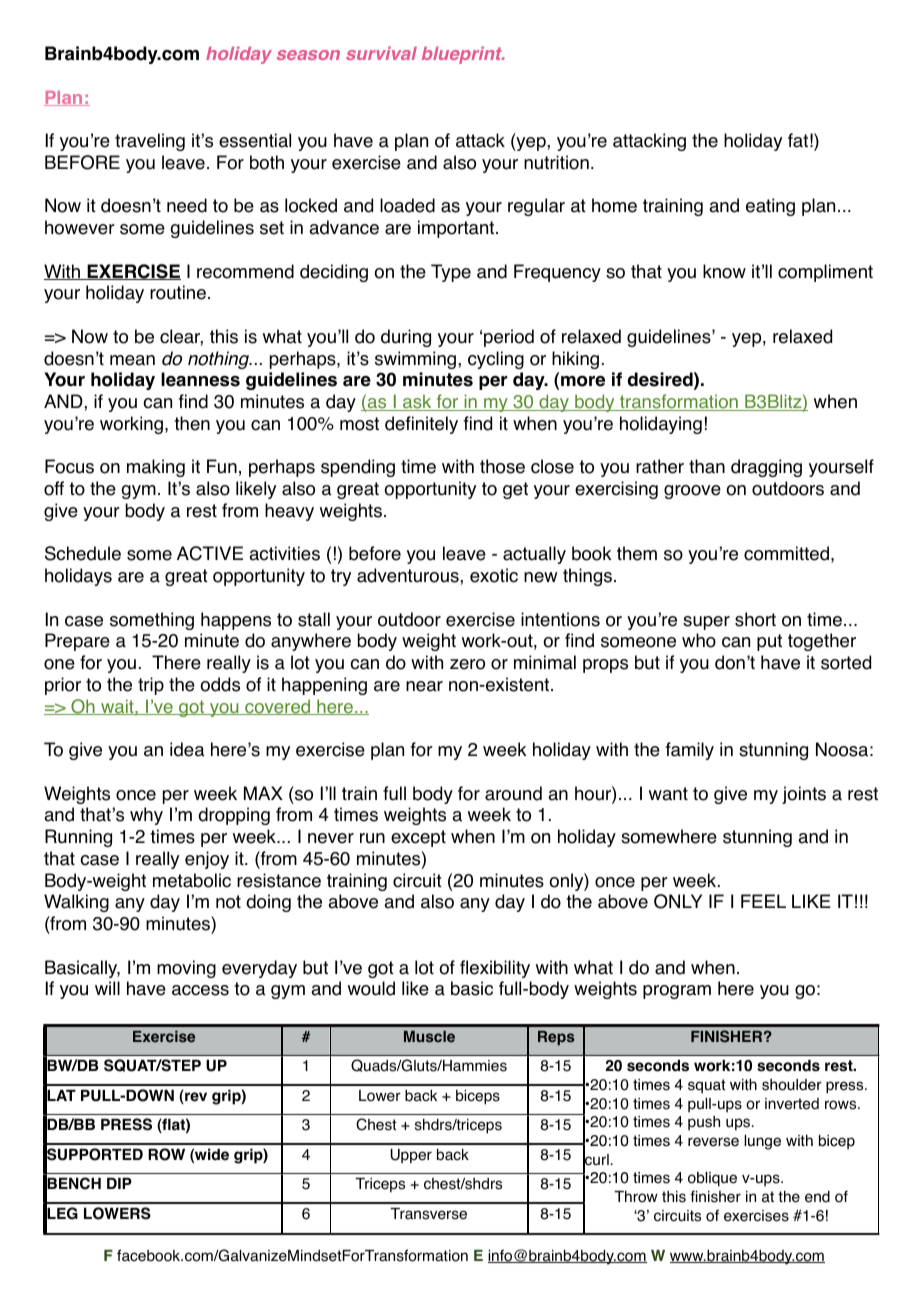  What do you see at coordinates (156, 468) in the screenshot?
I see `making` at bounding box center [156, 468].
